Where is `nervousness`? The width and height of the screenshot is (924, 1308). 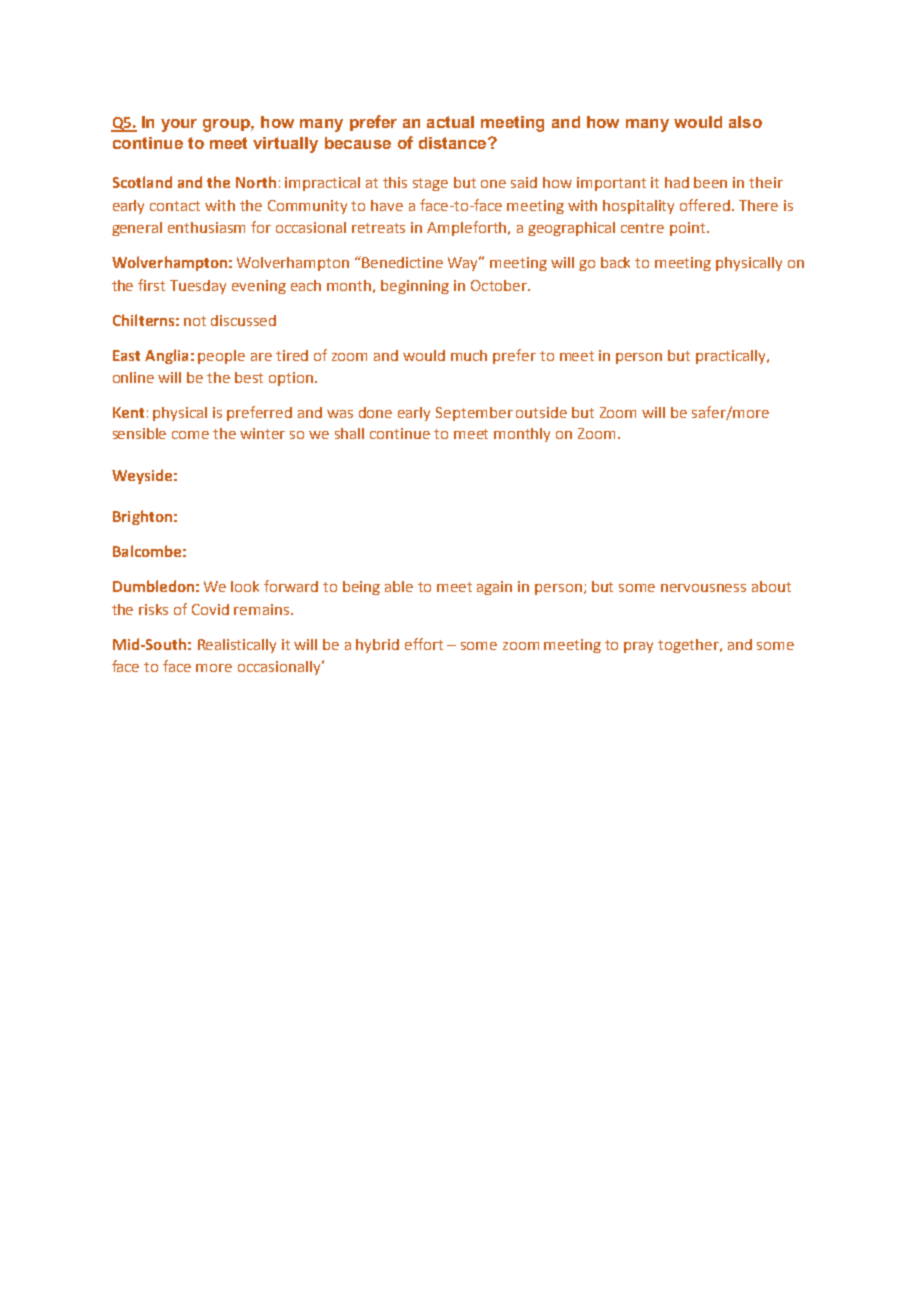
nervousness is located at coordinates (703, 588).
